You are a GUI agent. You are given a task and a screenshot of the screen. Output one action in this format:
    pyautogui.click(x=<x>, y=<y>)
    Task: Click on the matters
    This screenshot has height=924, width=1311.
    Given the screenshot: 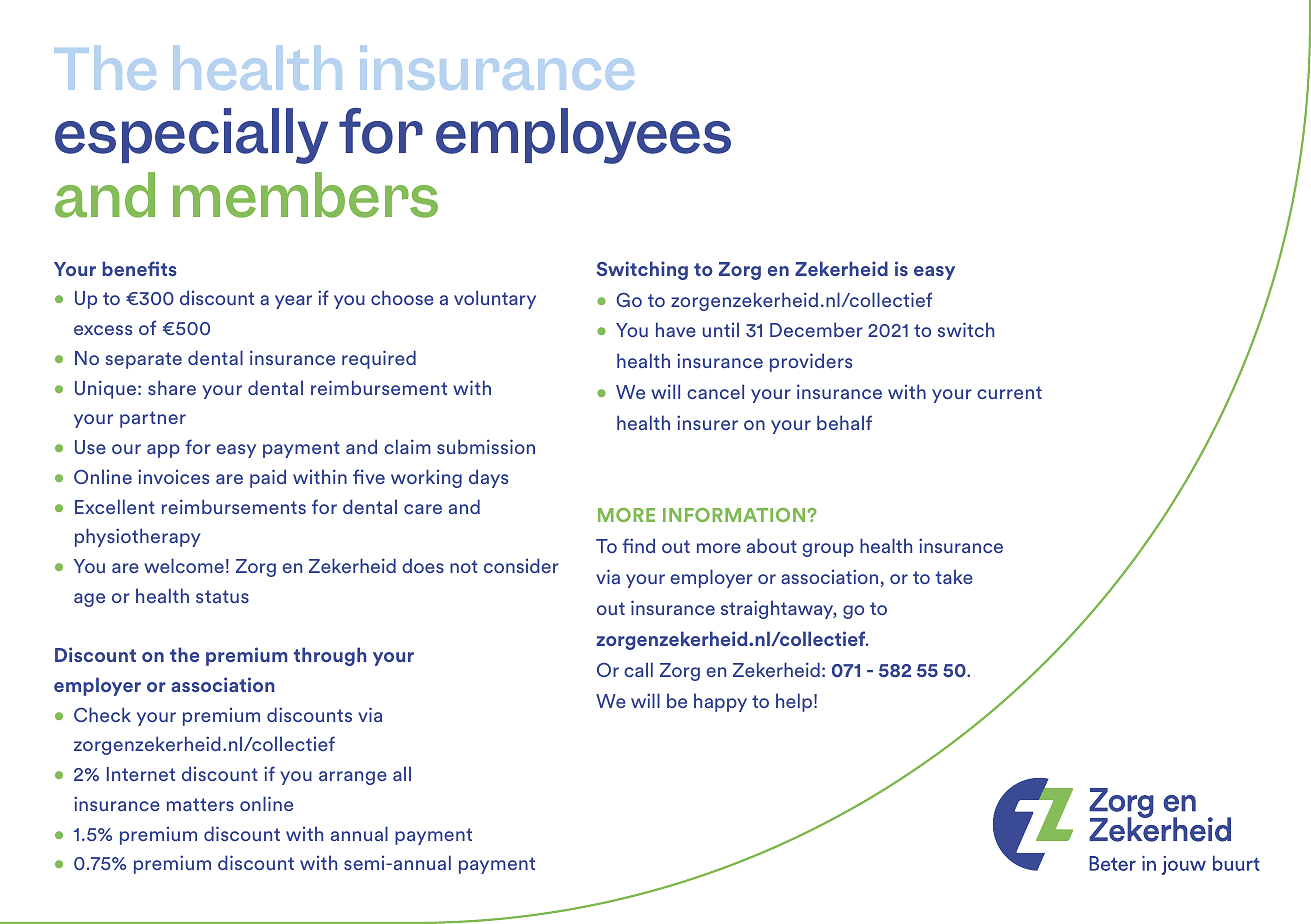 What is the action you would take?
    pyautogui.click(x=200, y=804)
